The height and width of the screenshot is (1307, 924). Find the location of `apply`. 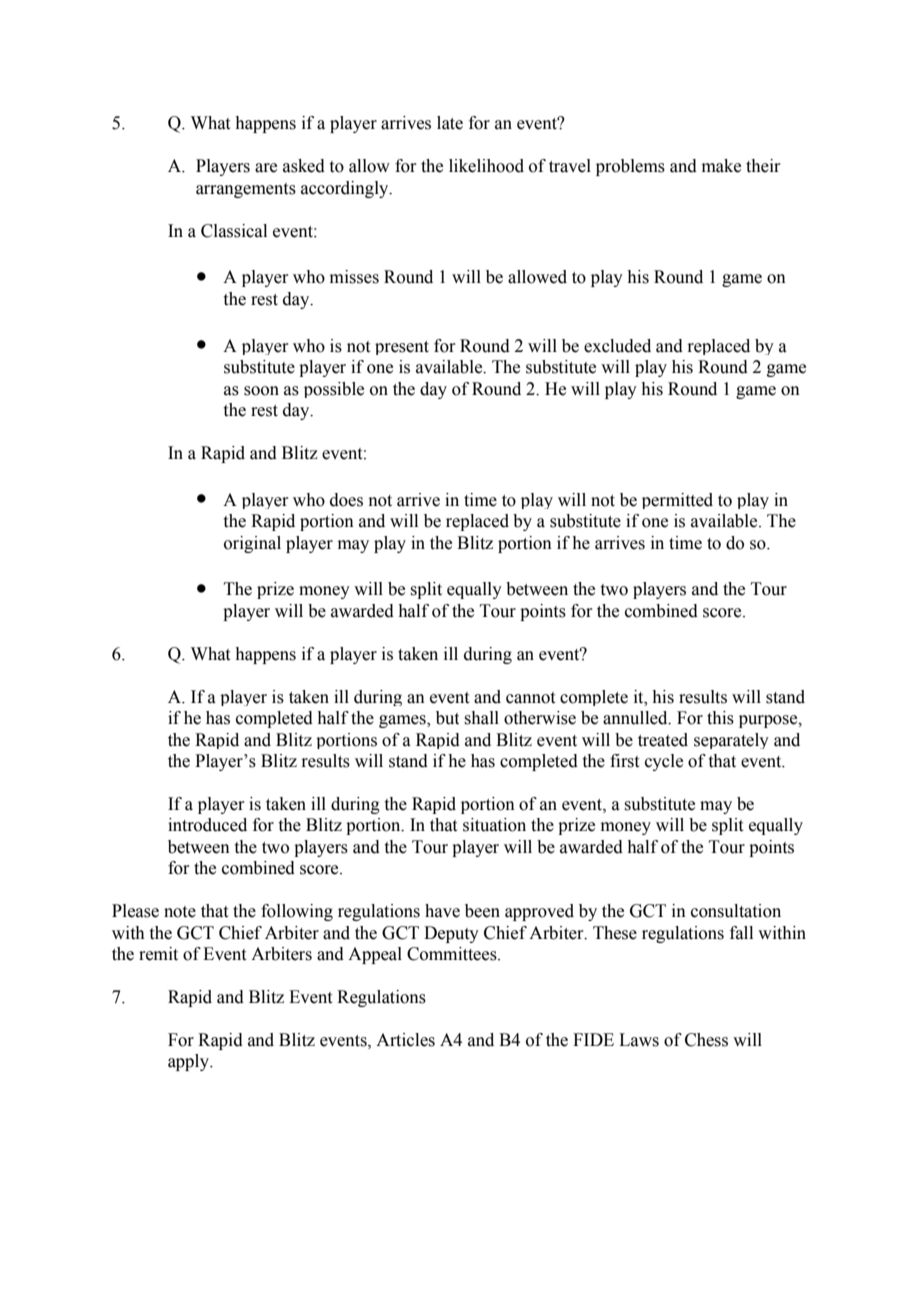

apply is located at coordinates (189, 1062).
